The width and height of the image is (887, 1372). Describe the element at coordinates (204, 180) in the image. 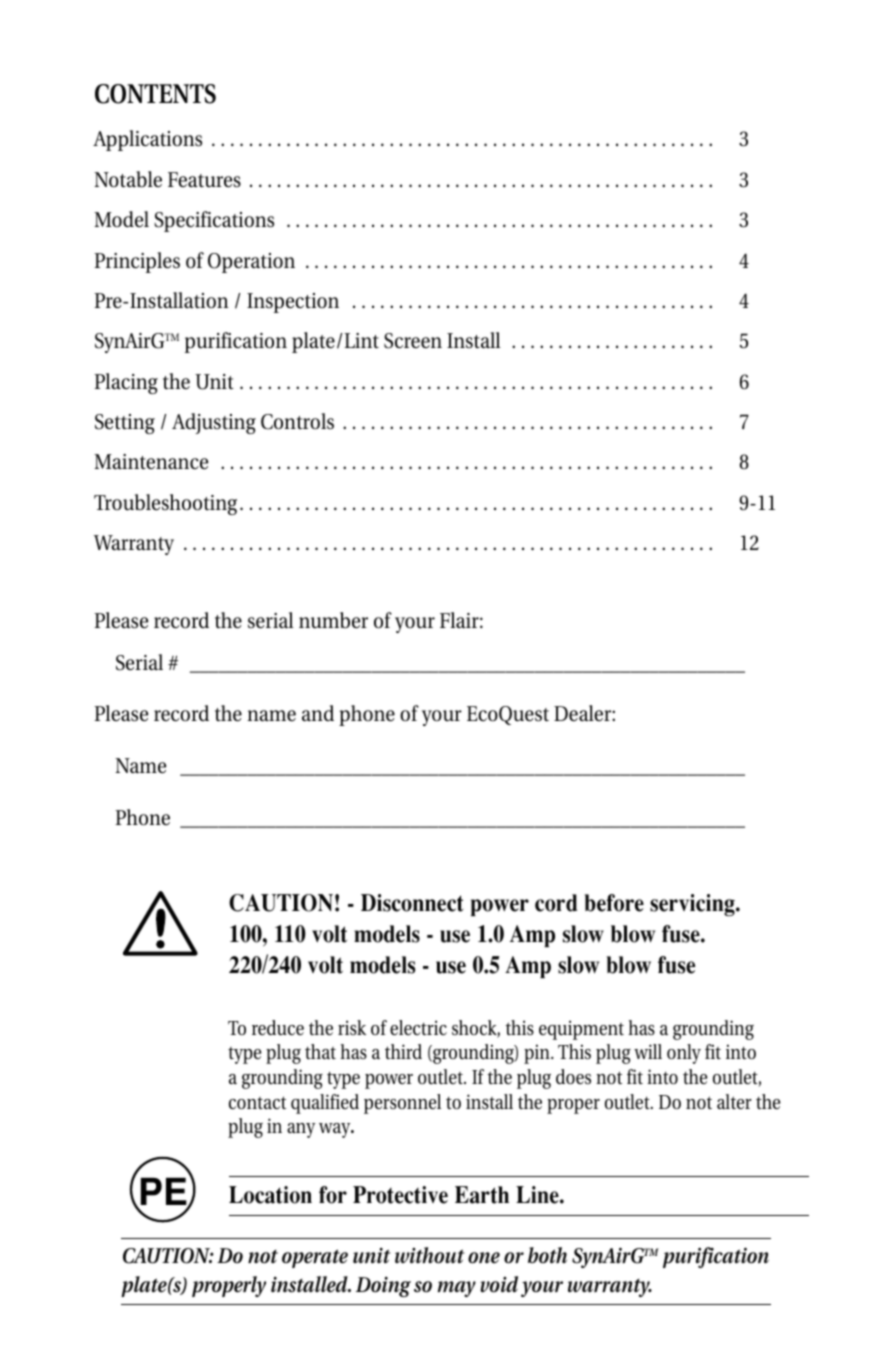

I see `Features` at that location.
